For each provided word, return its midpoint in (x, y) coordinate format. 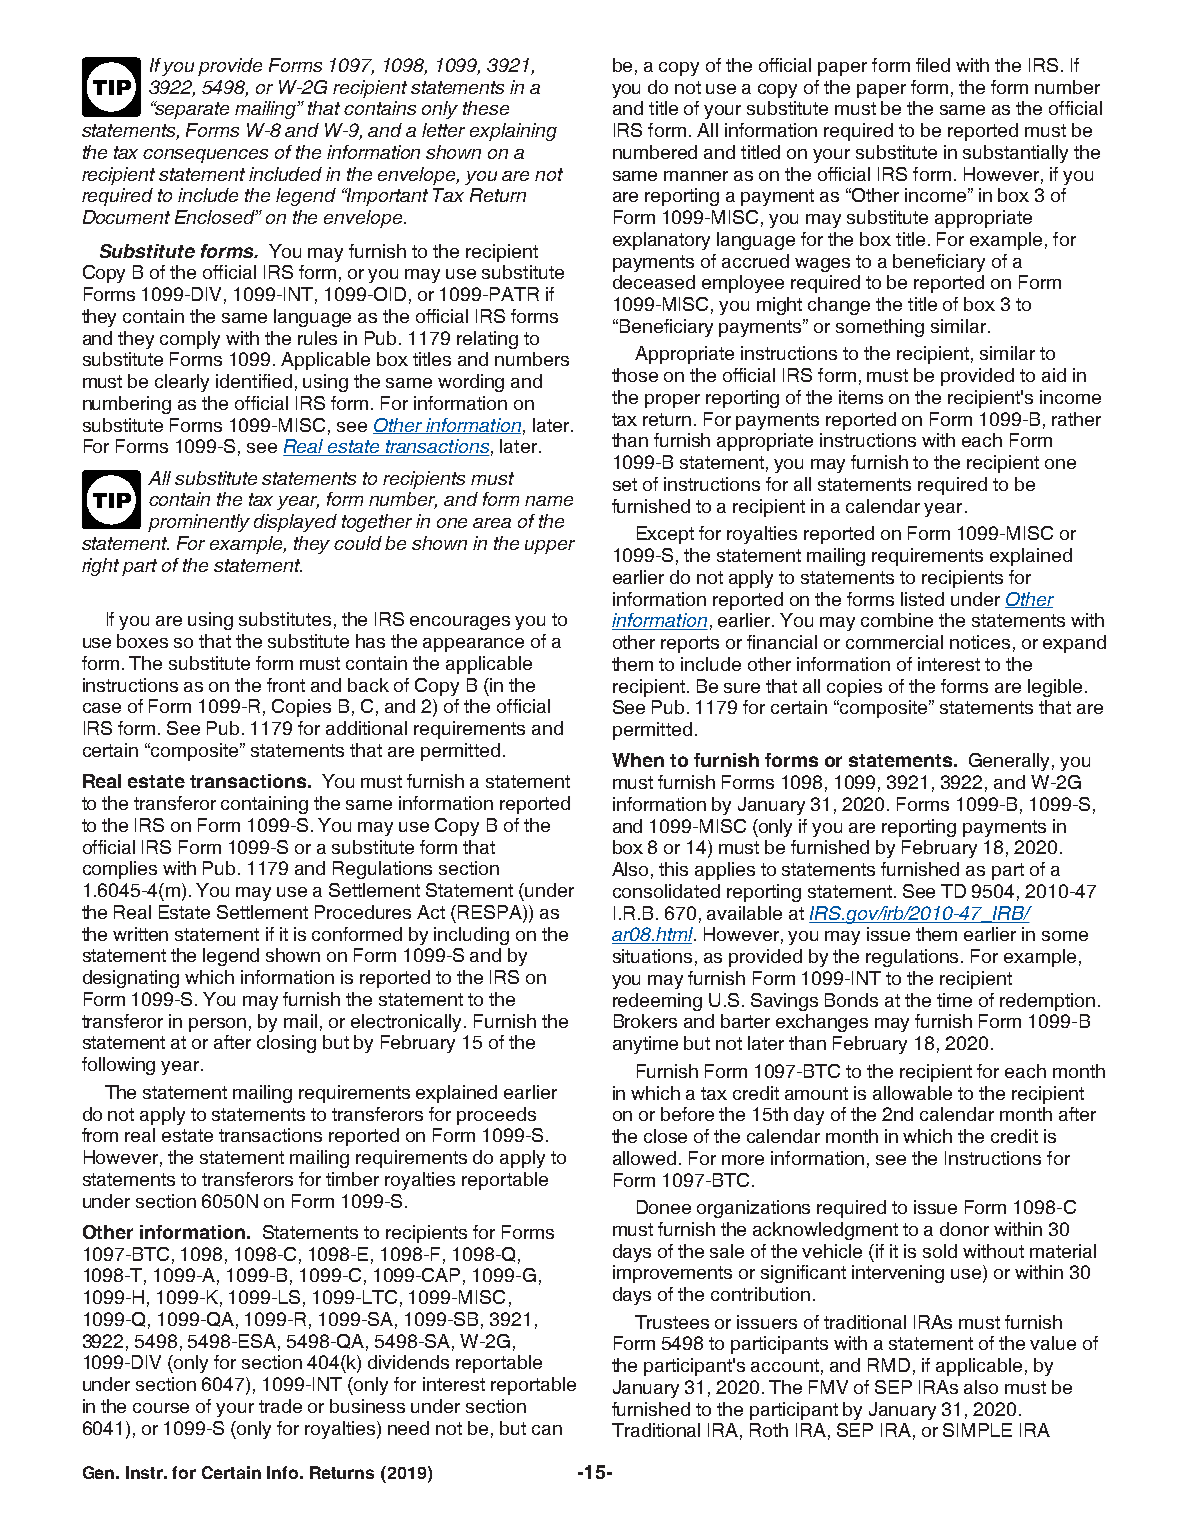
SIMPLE (977, 1430)
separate (191, 110)
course (161, 1408)
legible (1055, 688)
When (638, 760)
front (286, 685)
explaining (513, 132)
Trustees (672, 1322)
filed (933, 65)
